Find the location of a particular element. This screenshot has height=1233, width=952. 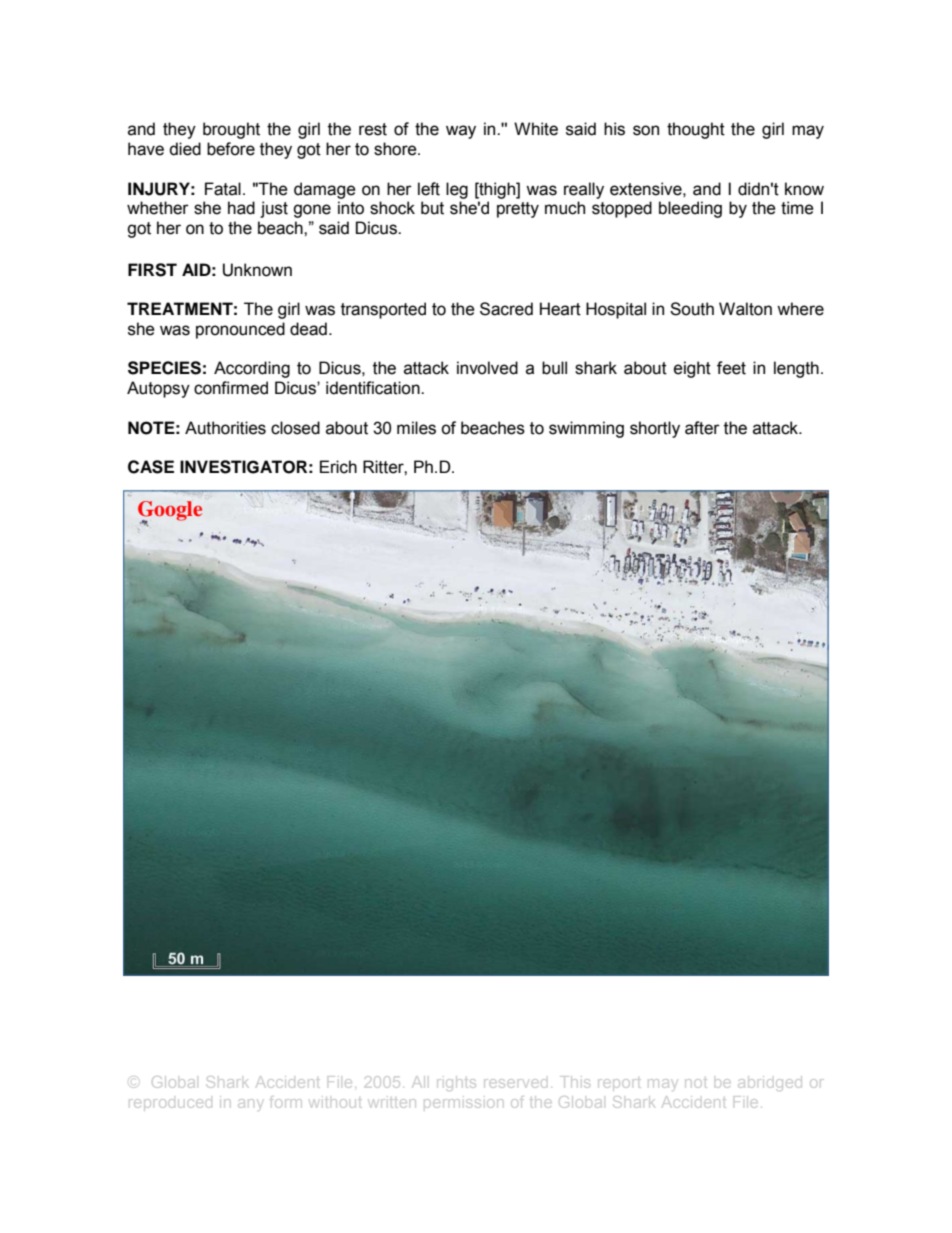

Google is located at coordinates (170, 512).
